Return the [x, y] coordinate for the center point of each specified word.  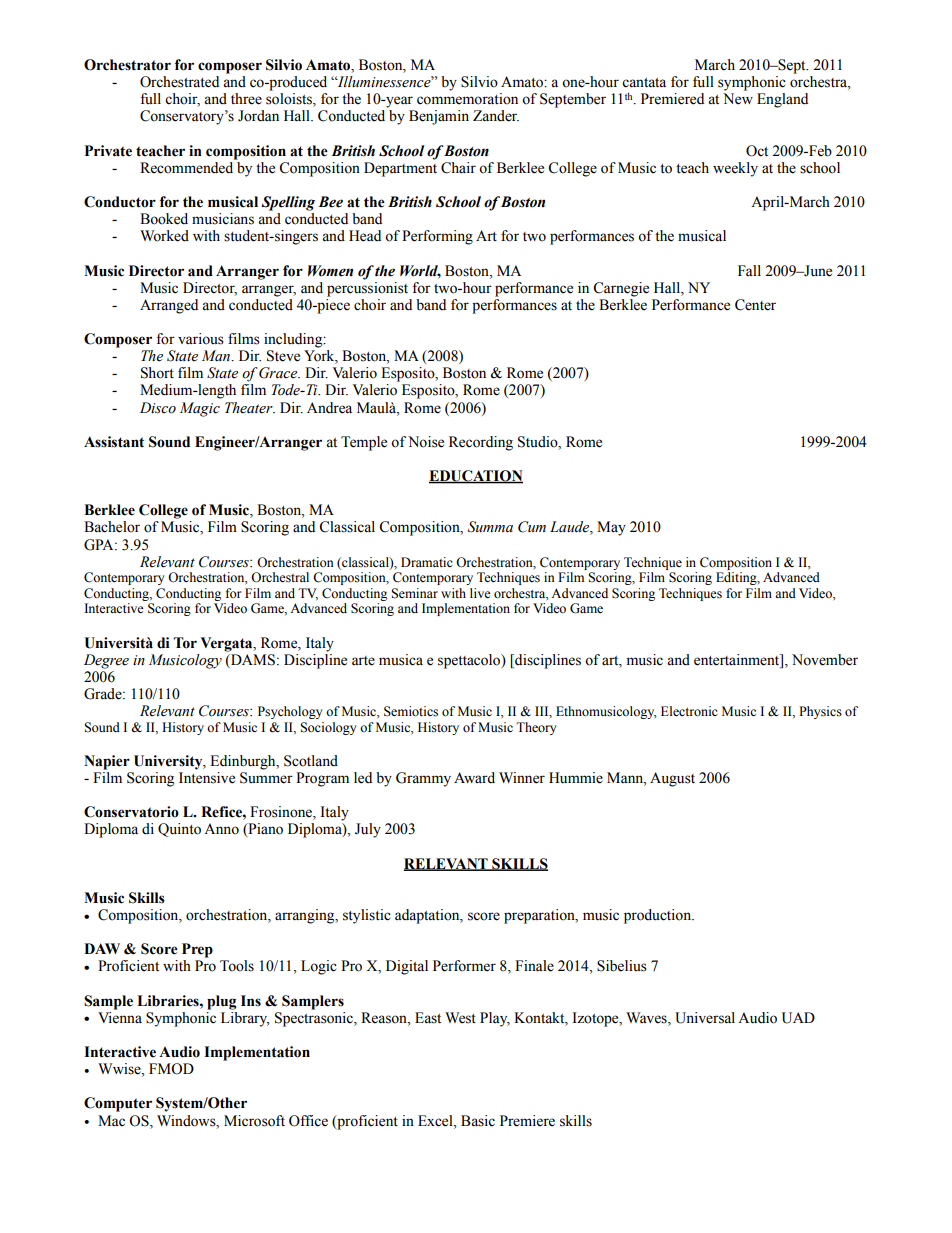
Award [474, 778]
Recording [481, 443]
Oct [757, 151]
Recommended [186, 168]
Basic [478, 1121]
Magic [200, 409]
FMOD [171, 1069]
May [611, 528]
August [672, 779]
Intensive [207, 778]
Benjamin [439, 117]
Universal [705, 1018]
